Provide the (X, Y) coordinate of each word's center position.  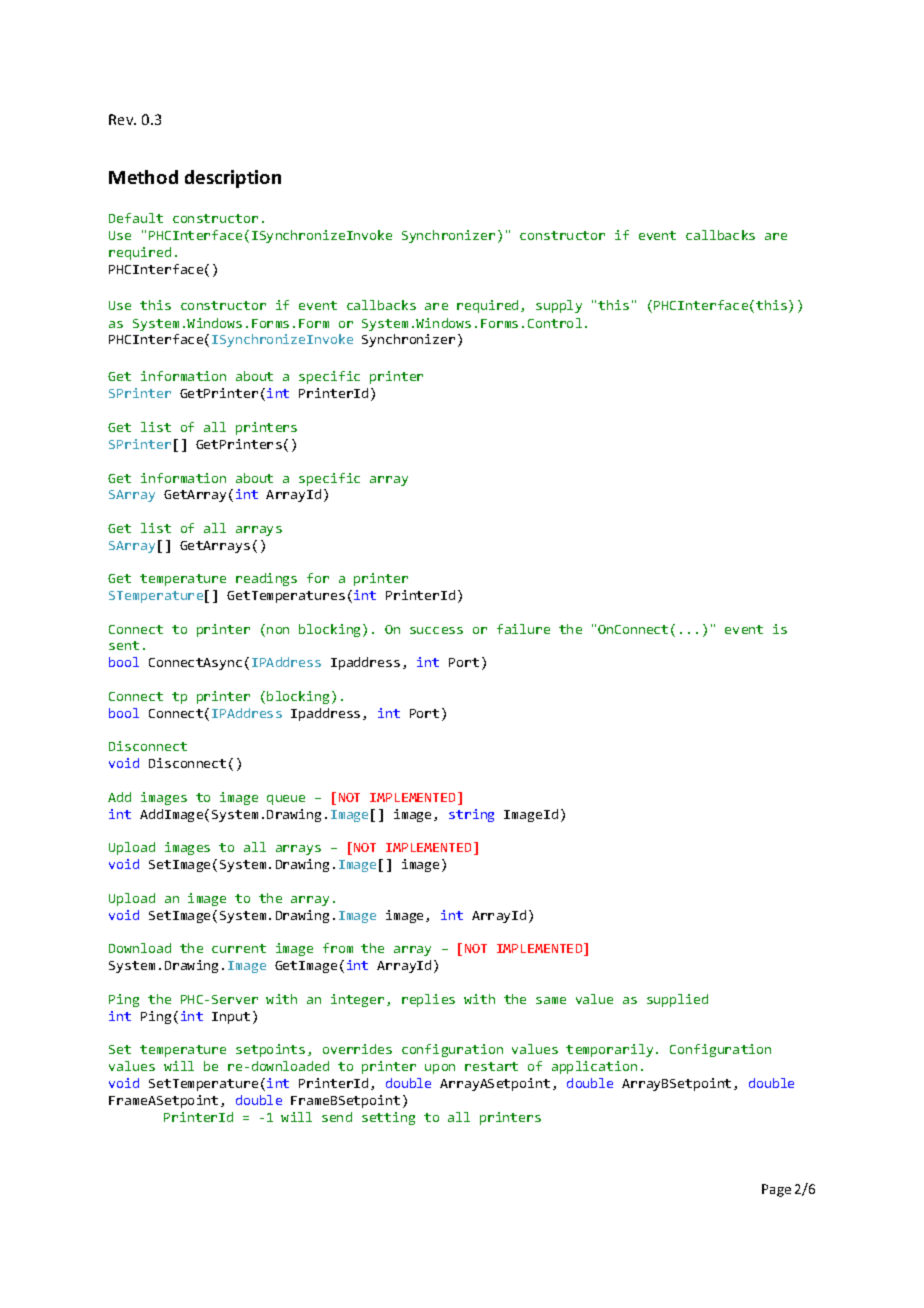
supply (559, 306)
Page (776, 1190)
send (337, 1117)
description (233, 179)
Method (143, 177)
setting (388, 1118)
